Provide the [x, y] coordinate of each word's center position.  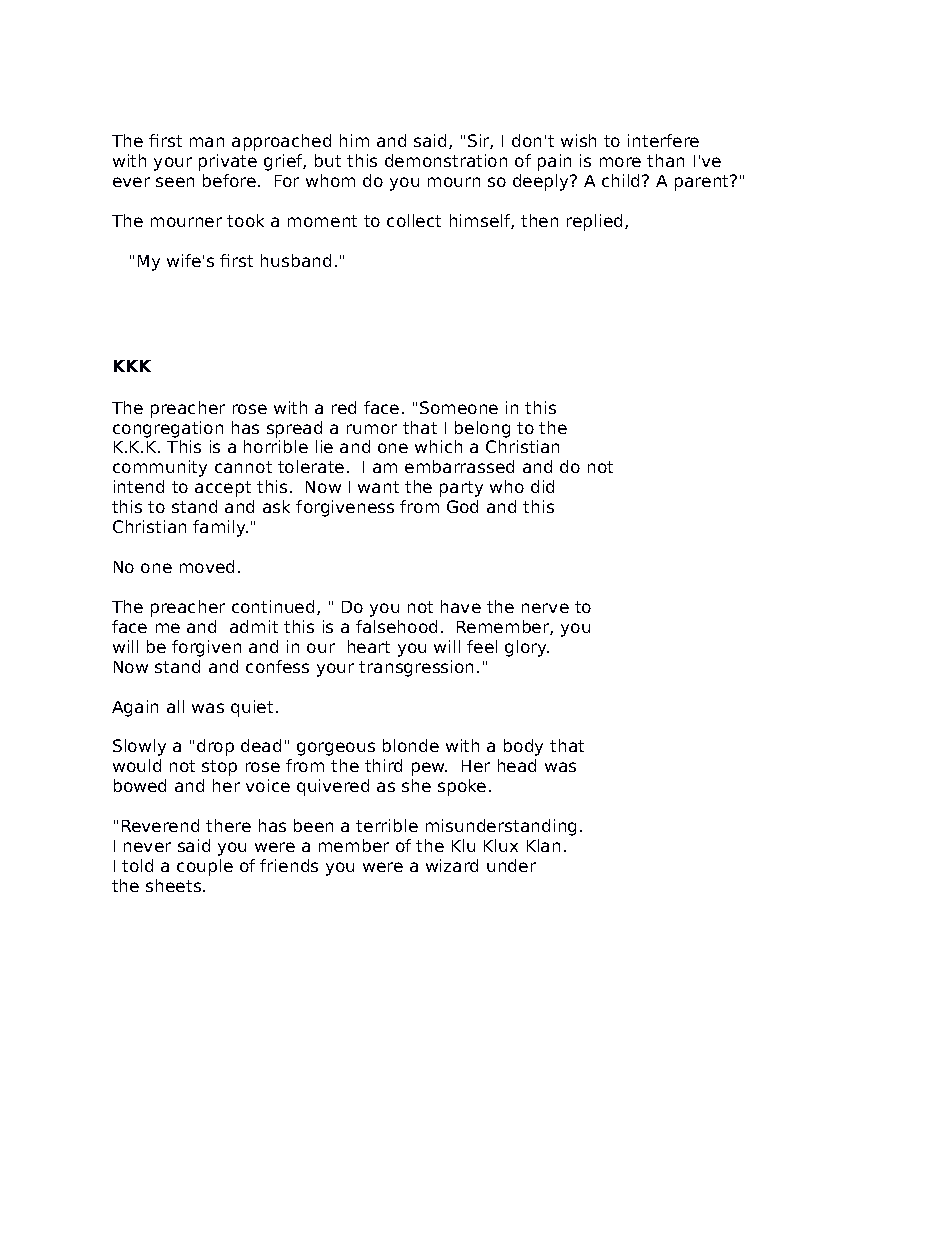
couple [205, 867]
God [462, 506]
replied [594, 222]
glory [527, 648]
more [620, 162]
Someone [459, 407]
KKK [132, 366]
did [542, 486]
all [175, 706]
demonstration [446, 160]
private [228, 162]
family [220, 528]
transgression [416, 668]
